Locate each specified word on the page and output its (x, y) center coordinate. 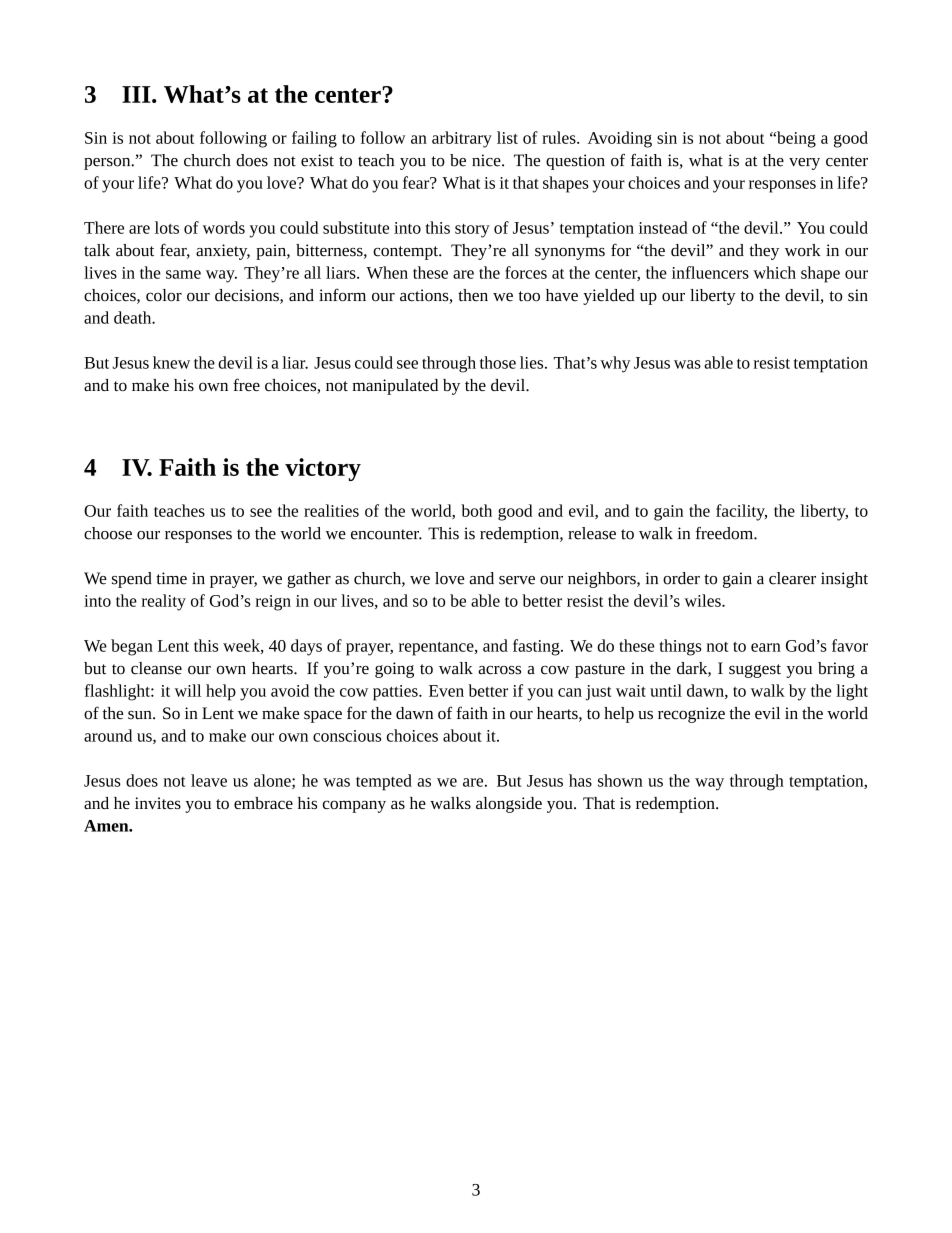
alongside (509, 805)
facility (741, 512)
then (473, 295)
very (804, 164)
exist (317, 160)
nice (487, 160)
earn (766, 647)
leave (209, 780)
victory (323, 469)
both (476, 510)
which (774, 272)
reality (164, 602)
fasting (537, 647)
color (164, 295)
